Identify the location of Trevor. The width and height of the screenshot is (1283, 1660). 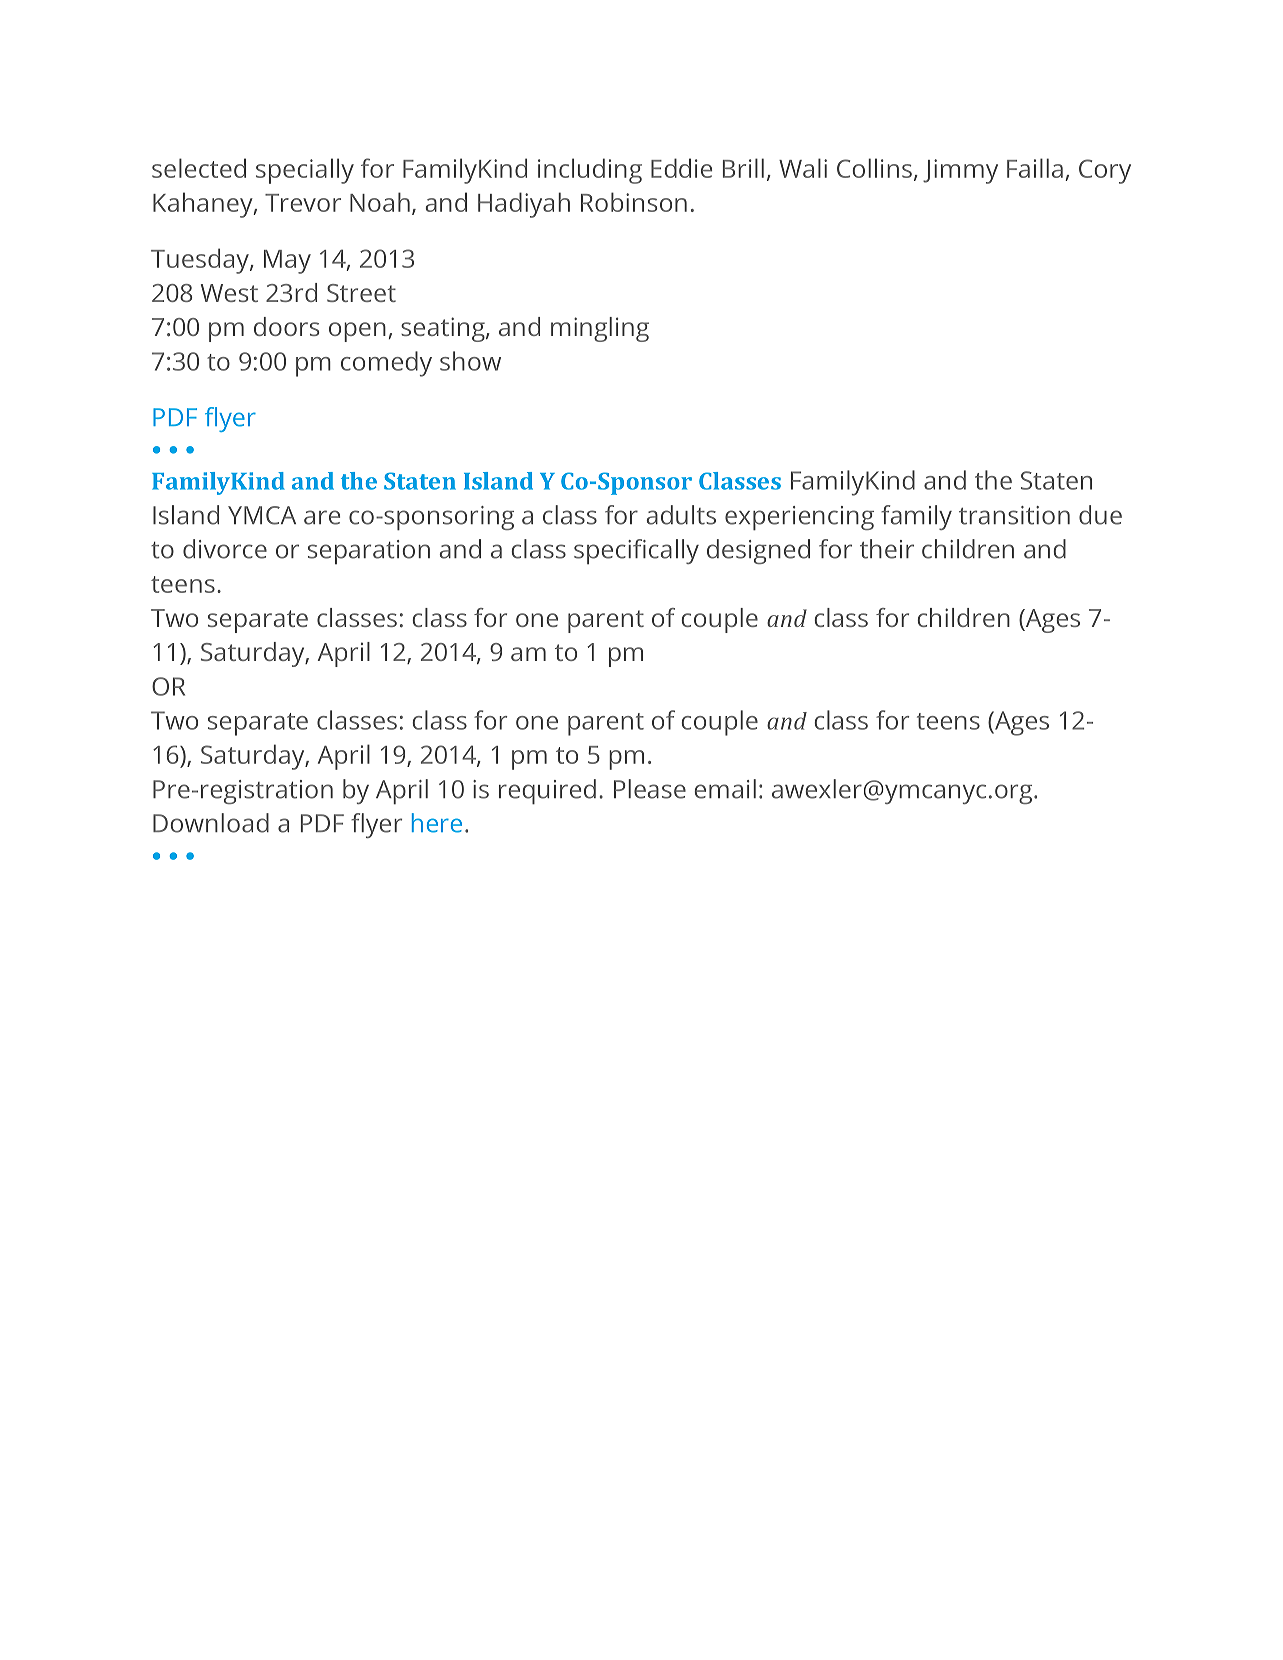
(303, 203).
